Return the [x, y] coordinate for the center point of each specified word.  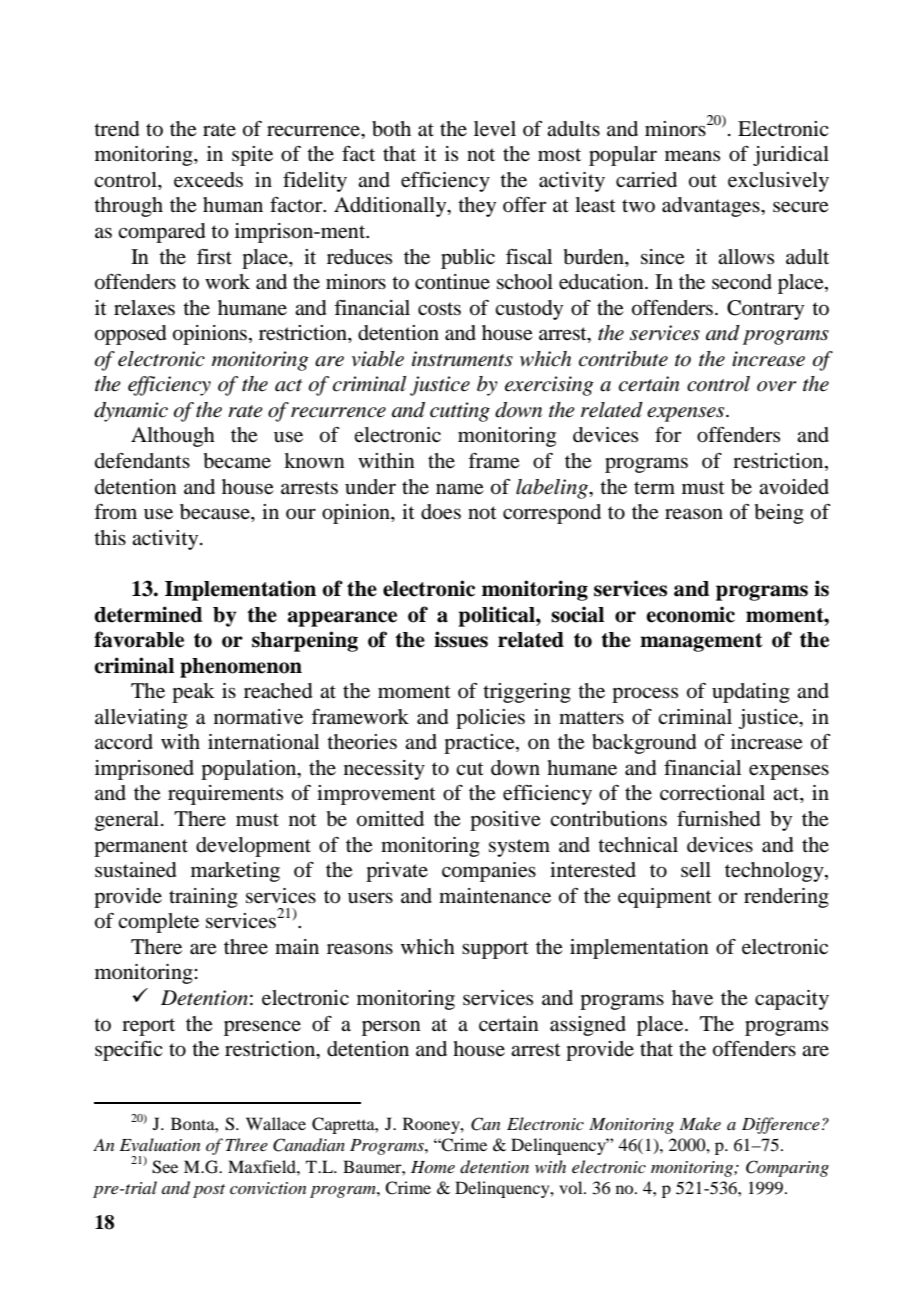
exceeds [208, 180]
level [495, 129]
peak [193, 693]
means [692, 156]
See [165, 1167]
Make [700, 1123]
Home [433, 1167]
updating [751, 693]
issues [461, 639]
